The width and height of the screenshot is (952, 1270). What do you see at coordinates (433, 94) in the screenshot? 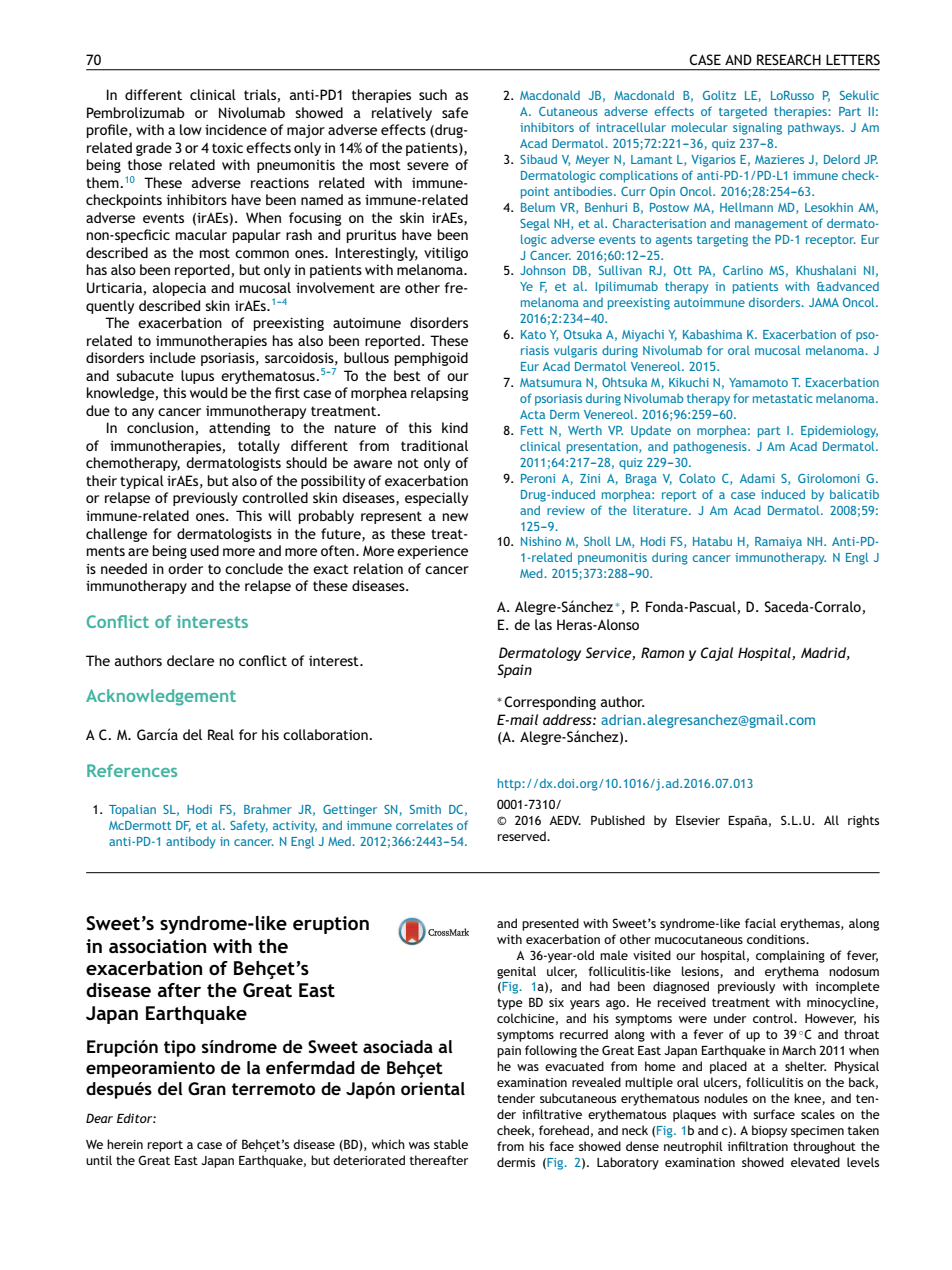
I see `such` at bounding box center [433, 94].
